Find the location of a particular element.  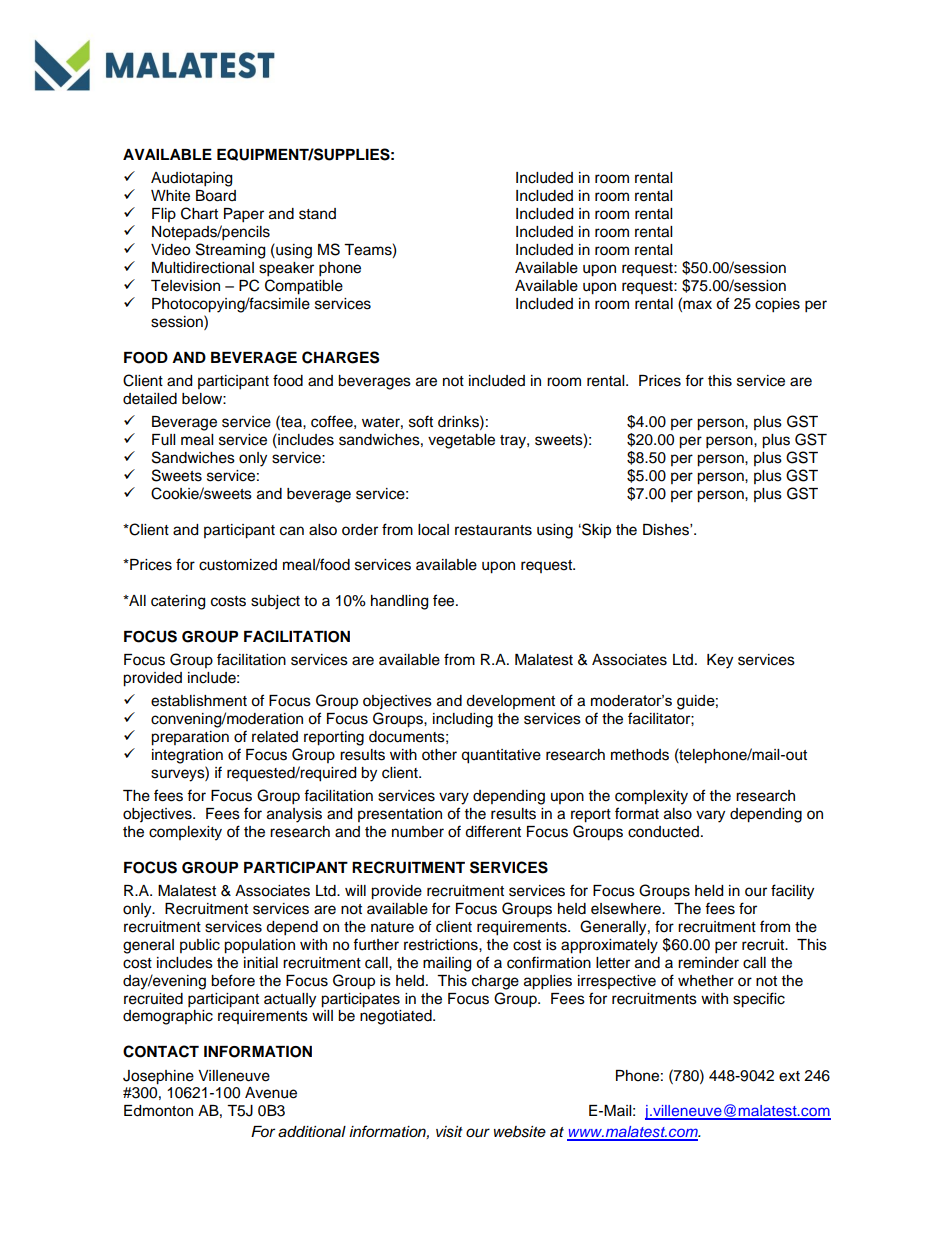

Paper is located at coordinates (244, 215).
